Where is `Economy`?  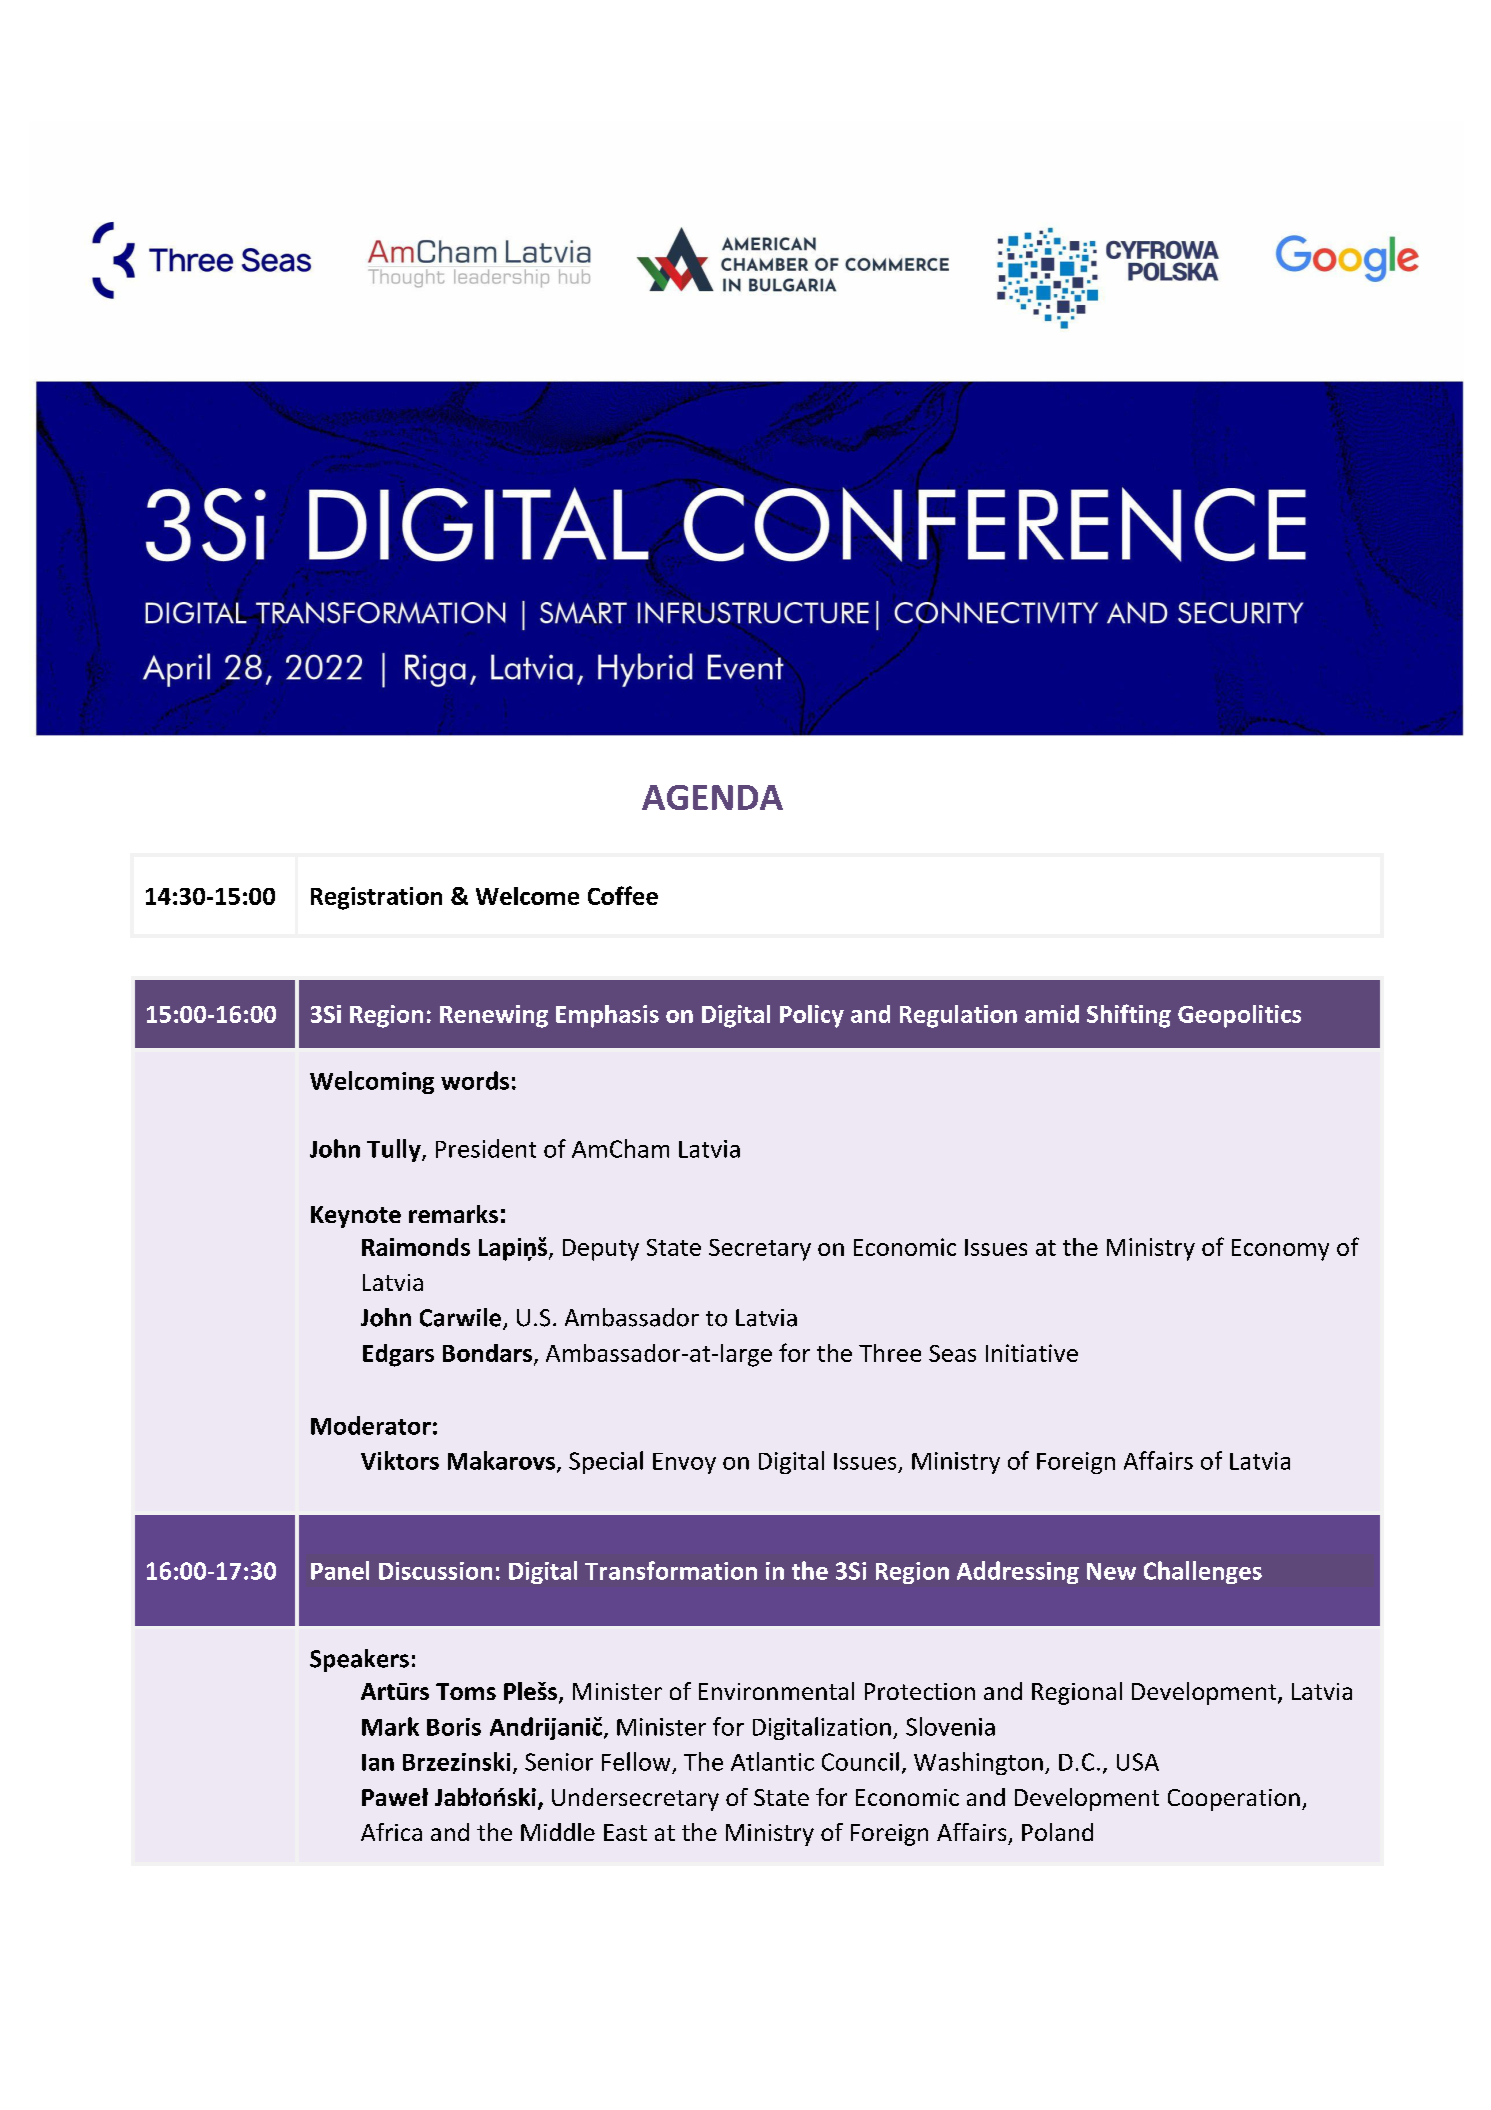
Economy is located at coordinates (1280, 1250).
